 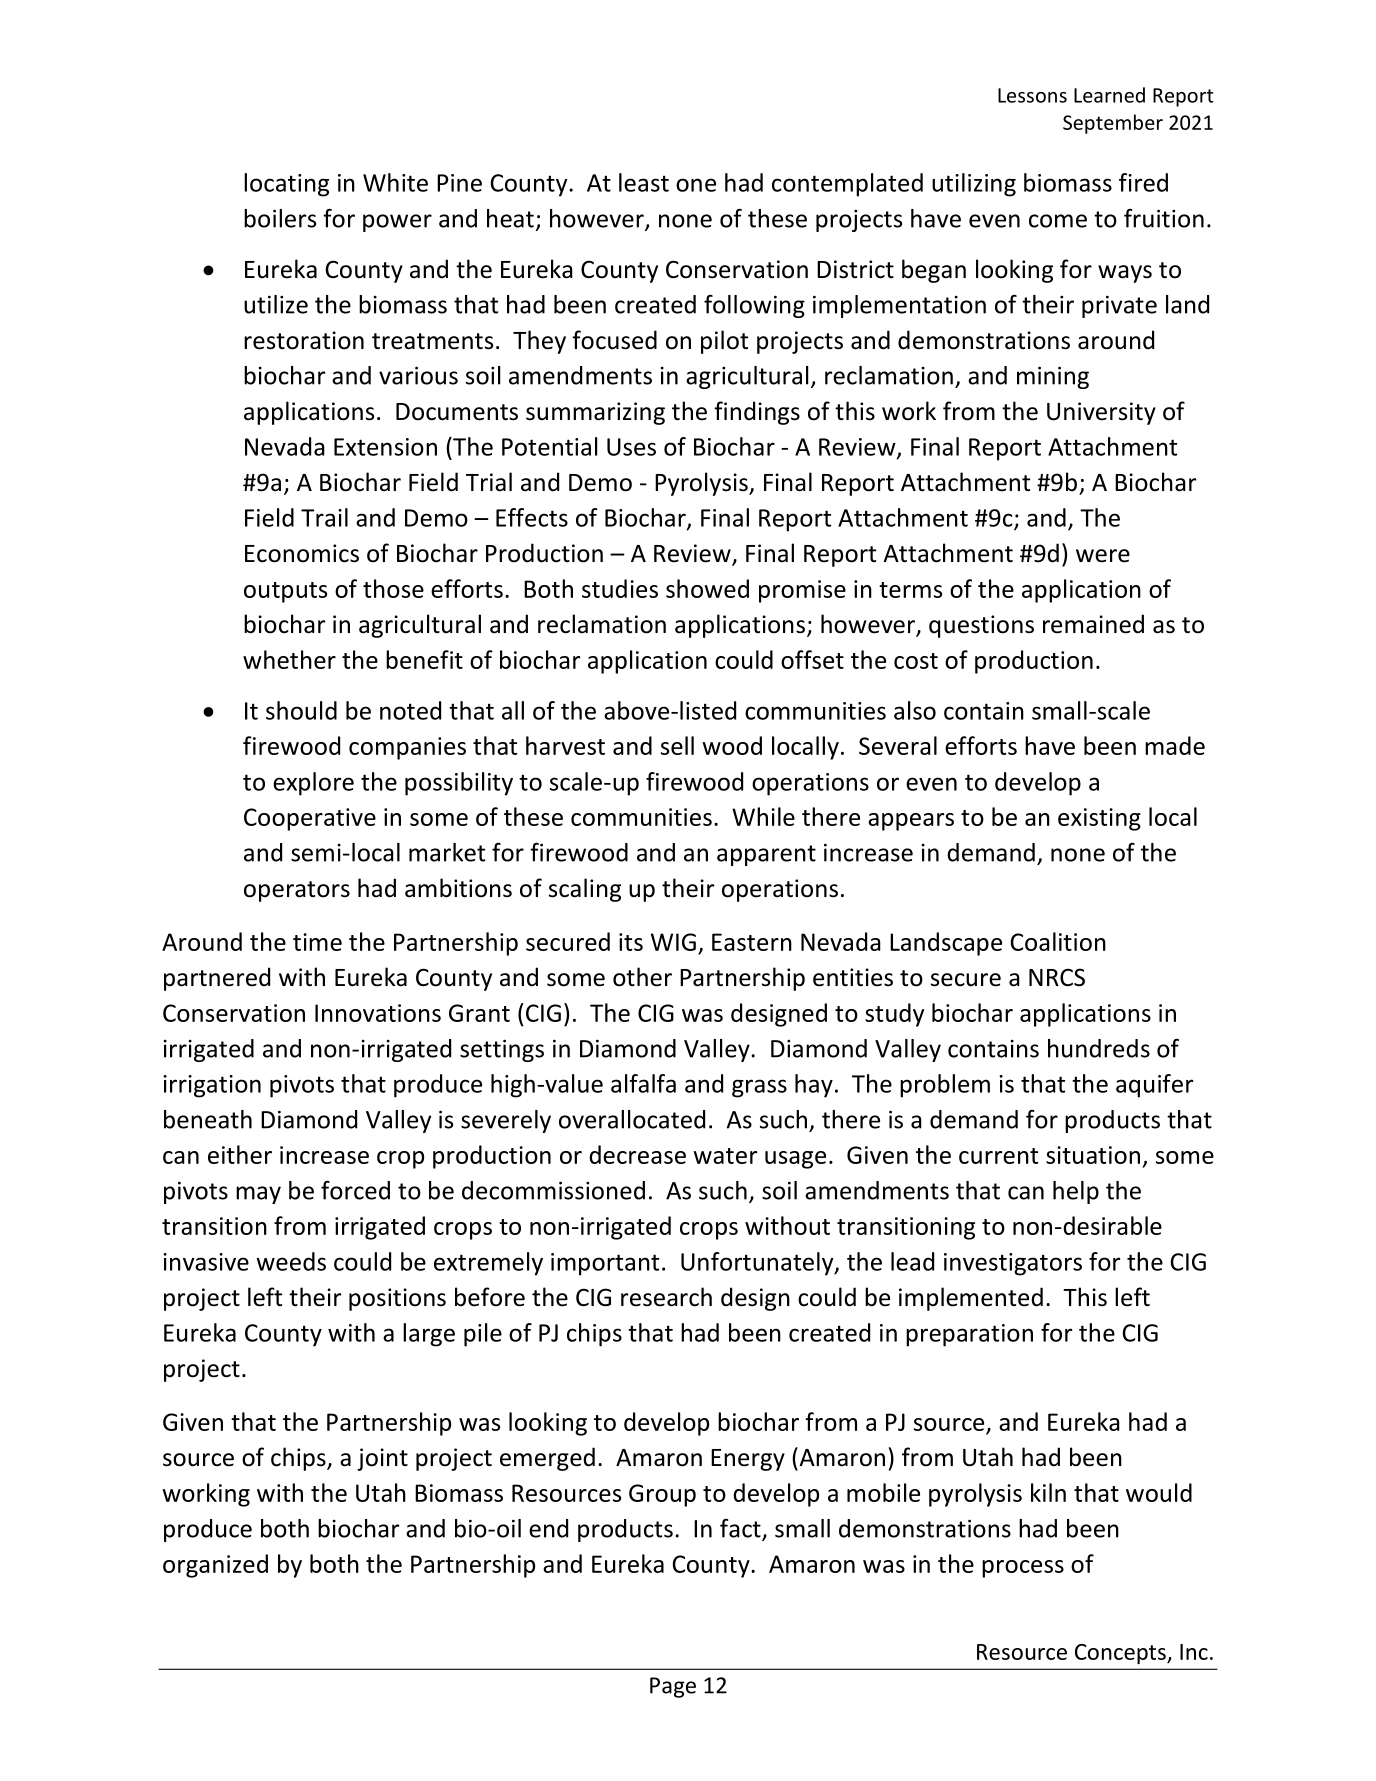 What do you see at coordinates (677, 745) in the screenshot?
I see `sell` at bounding box center [677, 745].
